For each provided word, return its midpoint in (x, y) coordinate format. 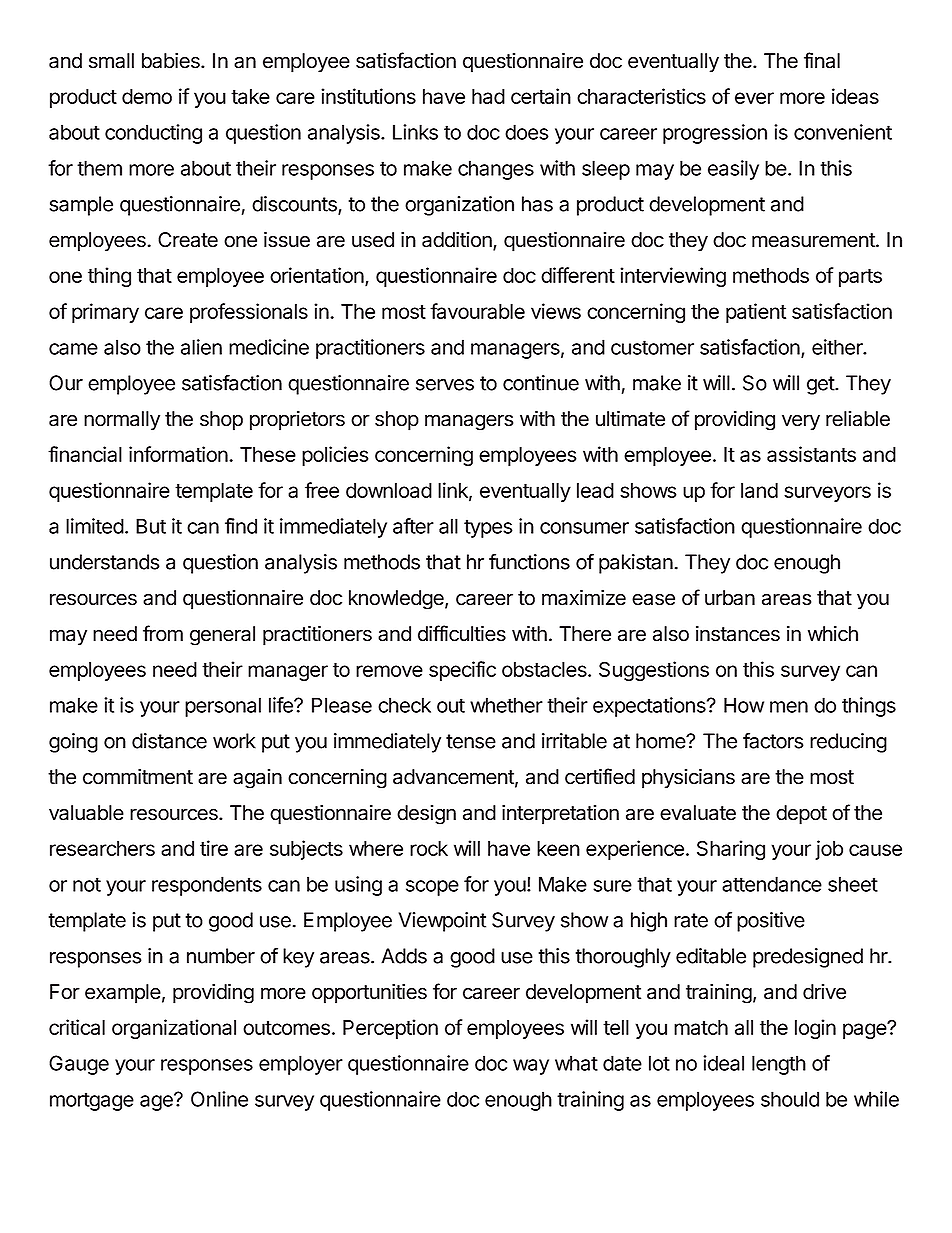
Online (219, 1099)
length (779, 1065)
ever (754, 98)
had (488, 96)
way (531, 1067)
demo (147, 96)
